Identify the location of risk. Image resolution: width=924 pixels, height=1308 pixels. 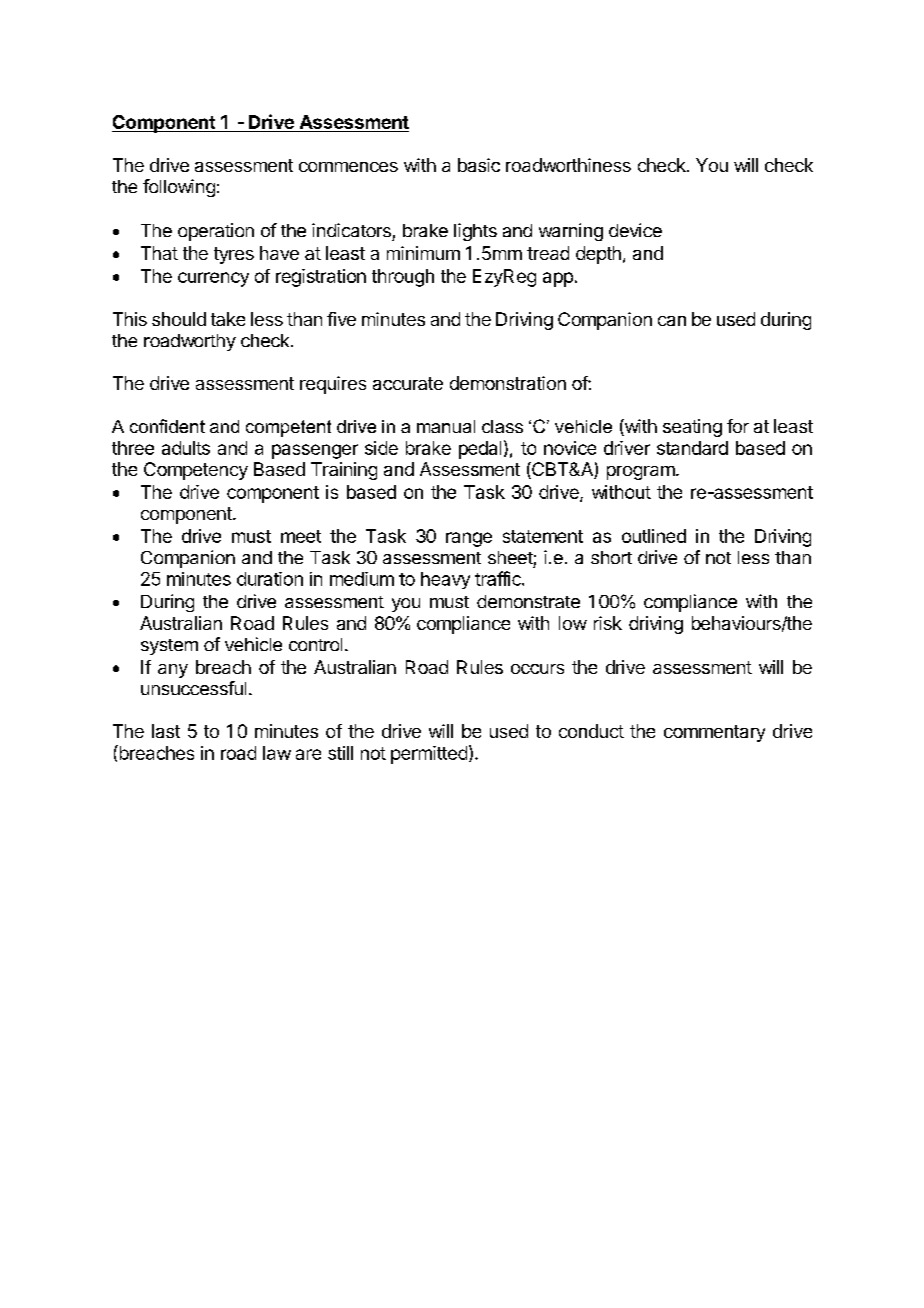
(608, 623).
